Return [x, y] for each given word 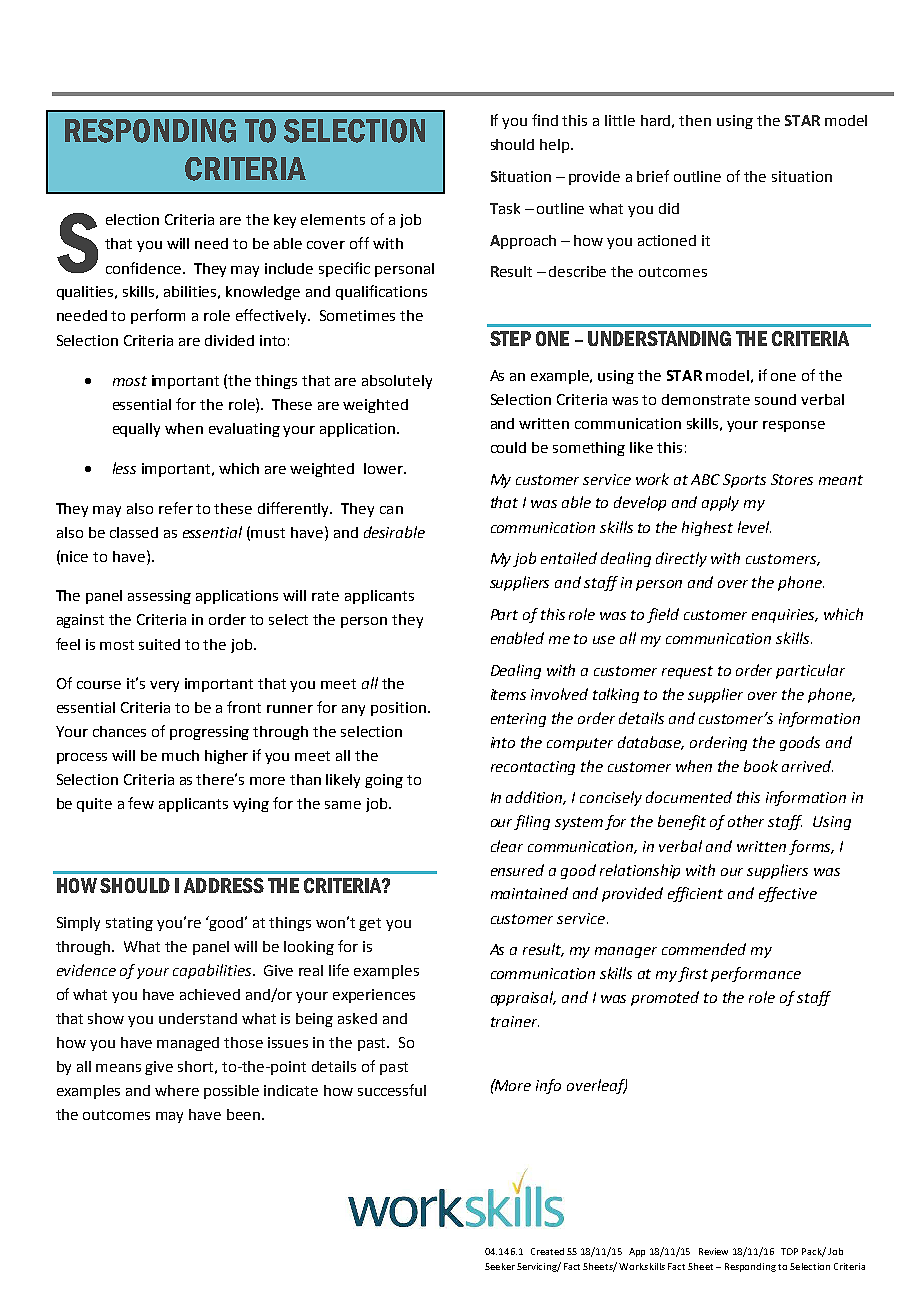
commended [704, 949]
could [508, 447]
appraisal [523, 998]
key [285, 221]
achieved [210, 994]
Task [505, 208]
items [508, 694]
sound [775, 399]
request [687, 672]
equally [136, 430]
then [695, 120]
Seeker [500, 1266]
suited [159, 644]
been [243, 1114]
